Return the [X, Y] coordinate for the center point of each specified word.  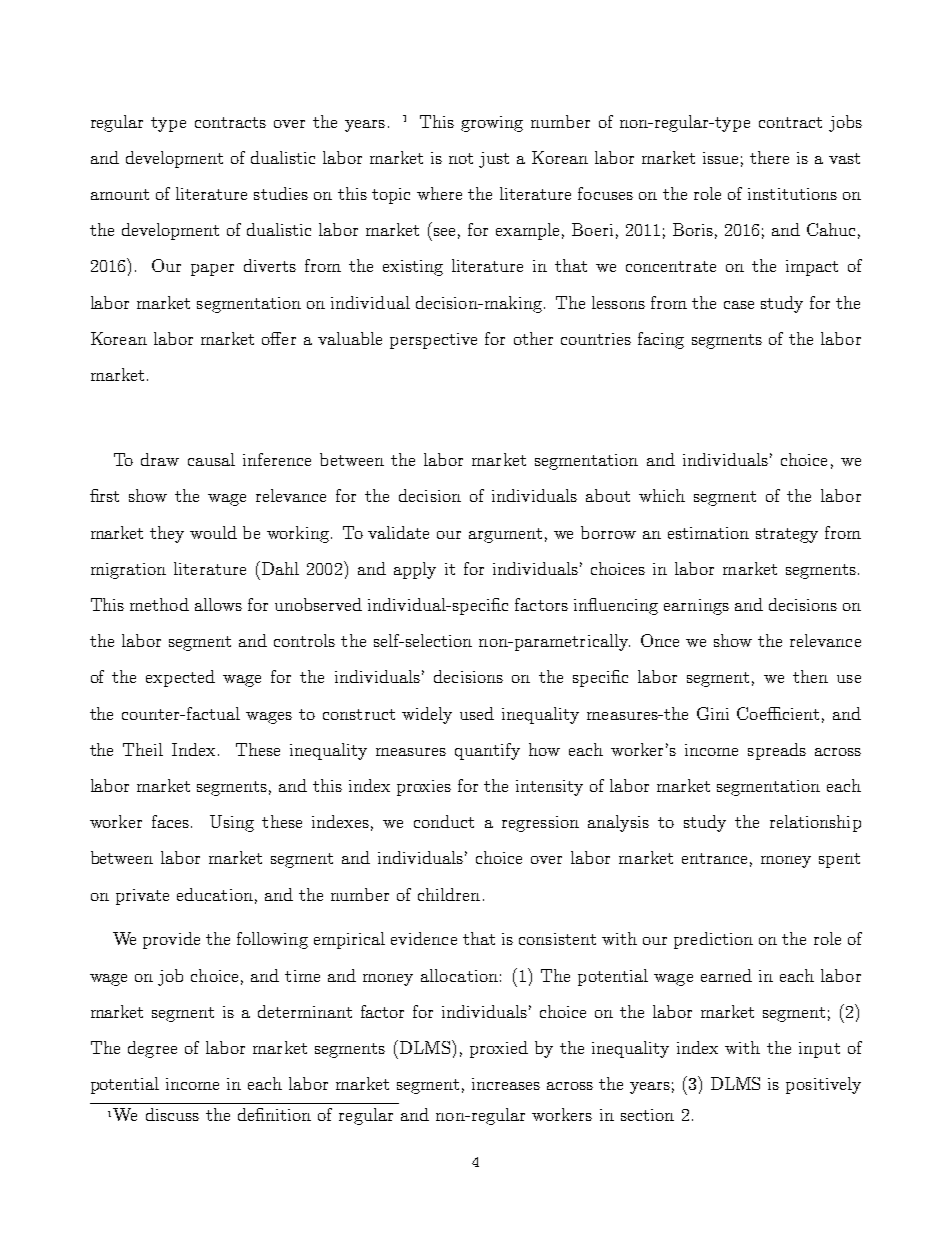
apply [415, 570]
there [769, 157]
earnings [696, 607]
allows [218, 604]
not [461, 158]
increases [506, 1084]
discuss [172, 1114]
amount [120, 194]
